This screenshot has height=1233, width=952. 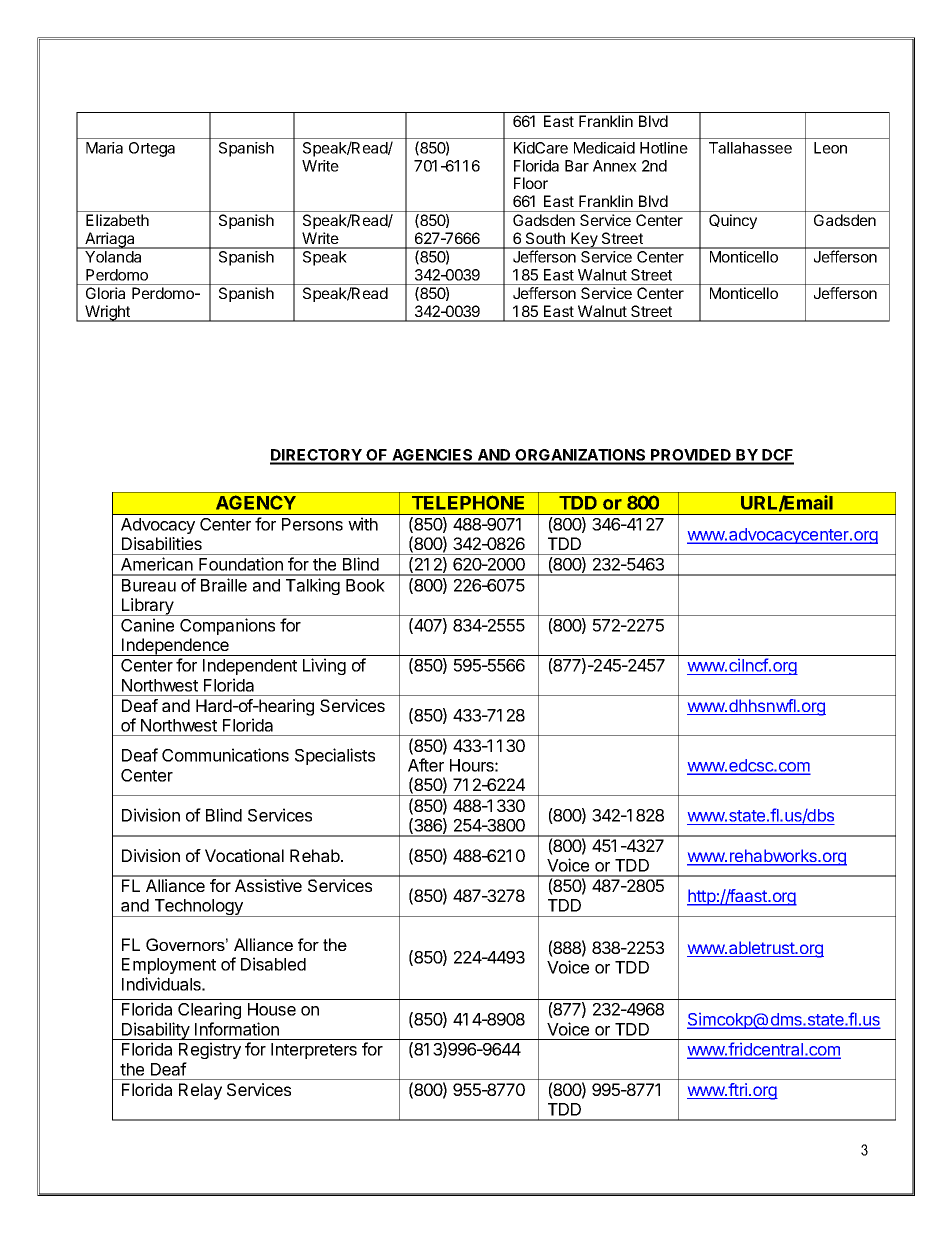 What do you see at coordinates (531, 183) in the screenshot?
I see `Floor` at bounding box center [531, 183].
